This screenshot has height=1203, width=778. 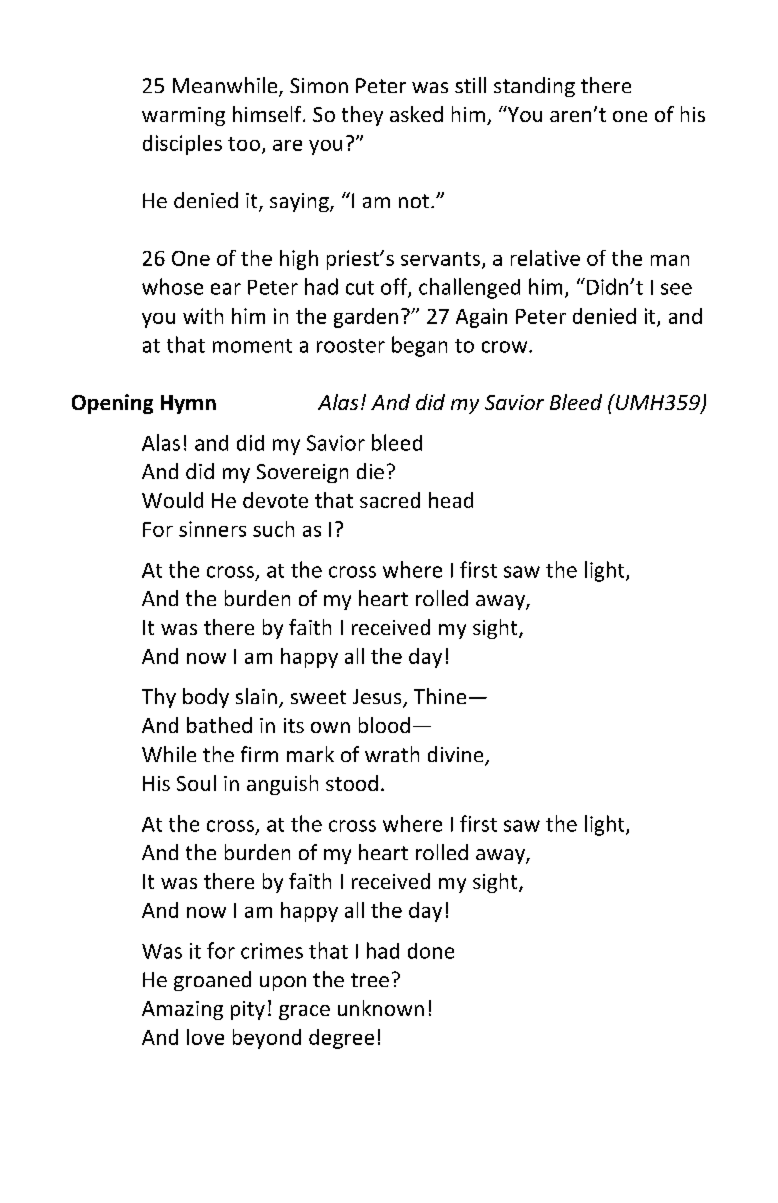 What do you see at coordinates (196, 783) in the screenshot?
I see `Soul` at bounding box center [196, 783].
